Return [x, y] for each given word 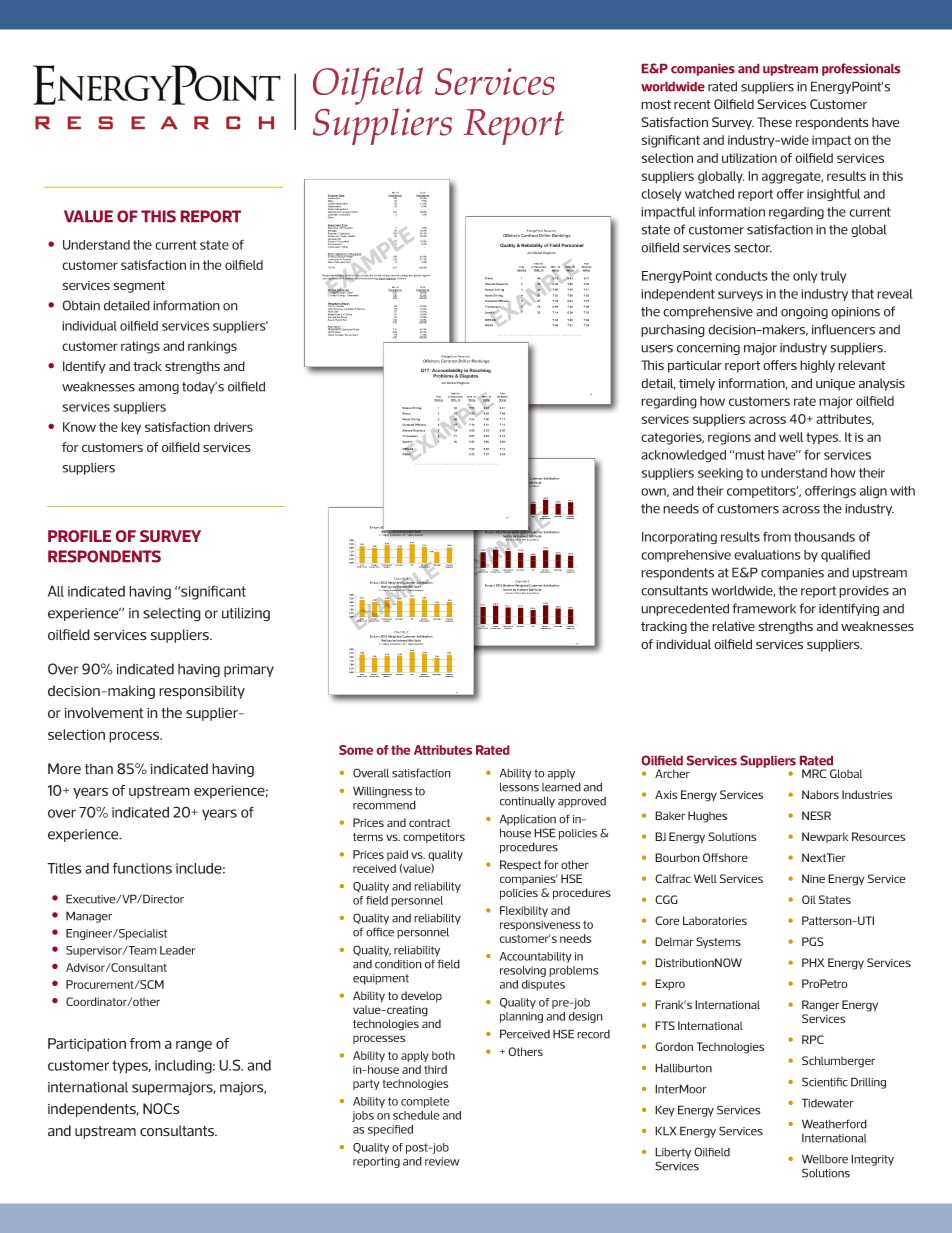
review [442, 1161]
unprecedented [685, 609]
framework [764, 608]
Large [331, 204]
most [656, 105]
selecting [172, 615]
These [774, 122]
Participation [87, 1045]
